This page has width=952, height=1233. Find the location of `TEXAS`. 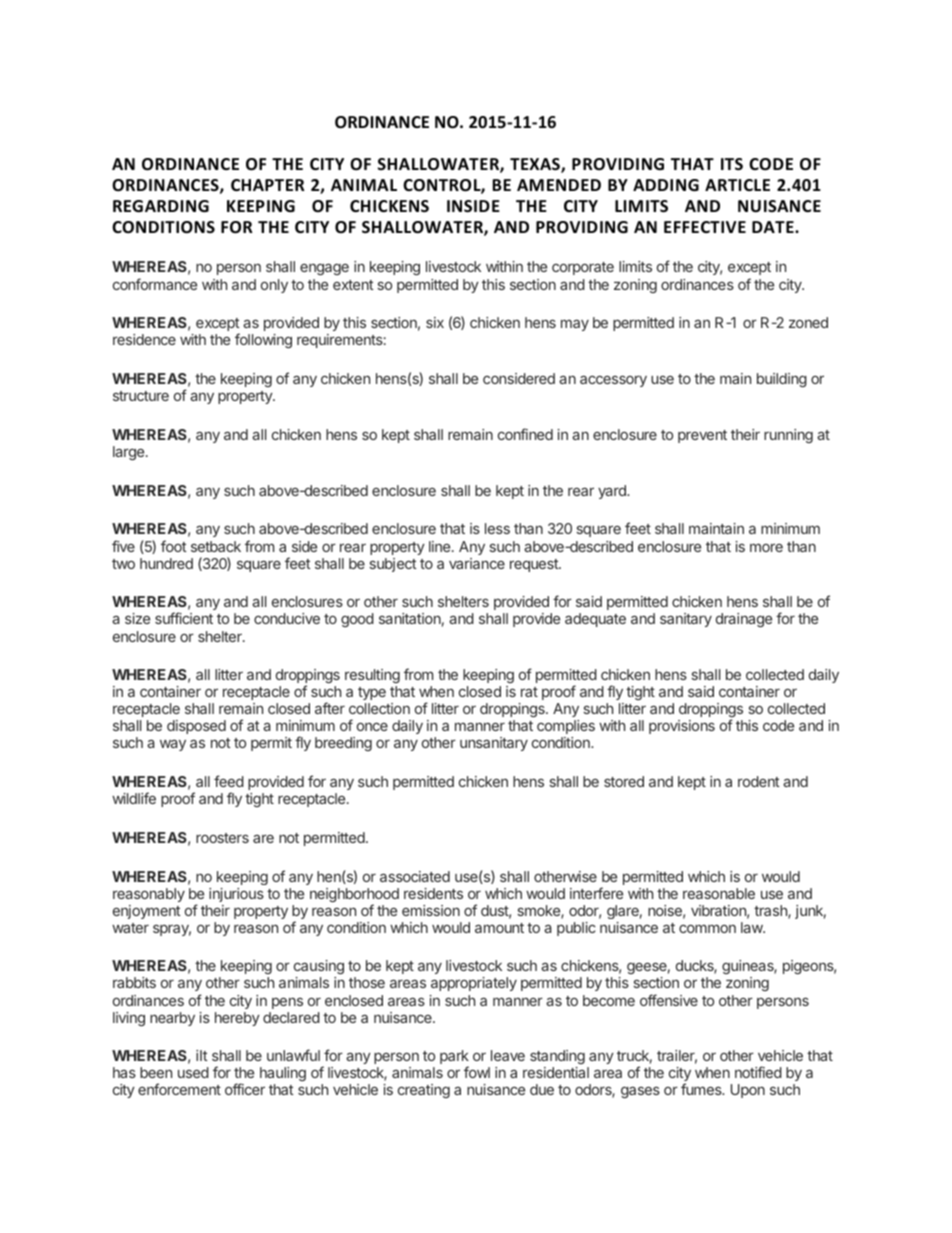

TEXAS is located at coordinates (536, 165).
